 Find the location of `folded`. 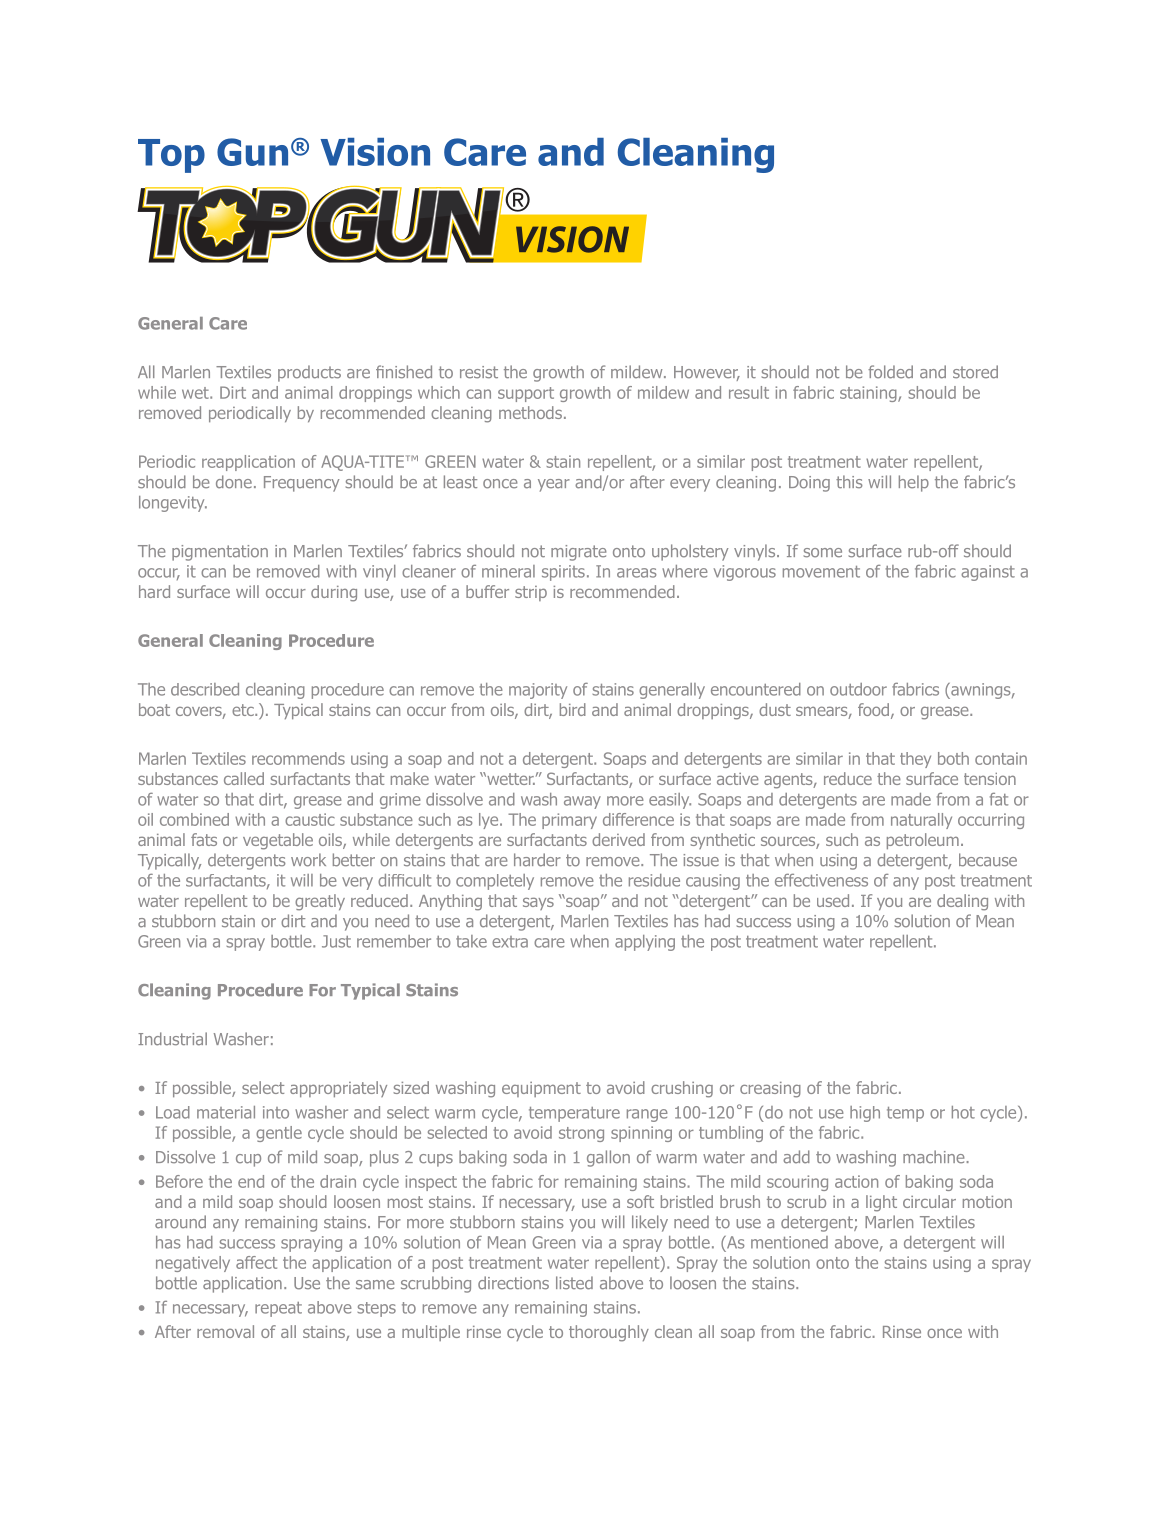

folded is located at coordinates (890, 372).
